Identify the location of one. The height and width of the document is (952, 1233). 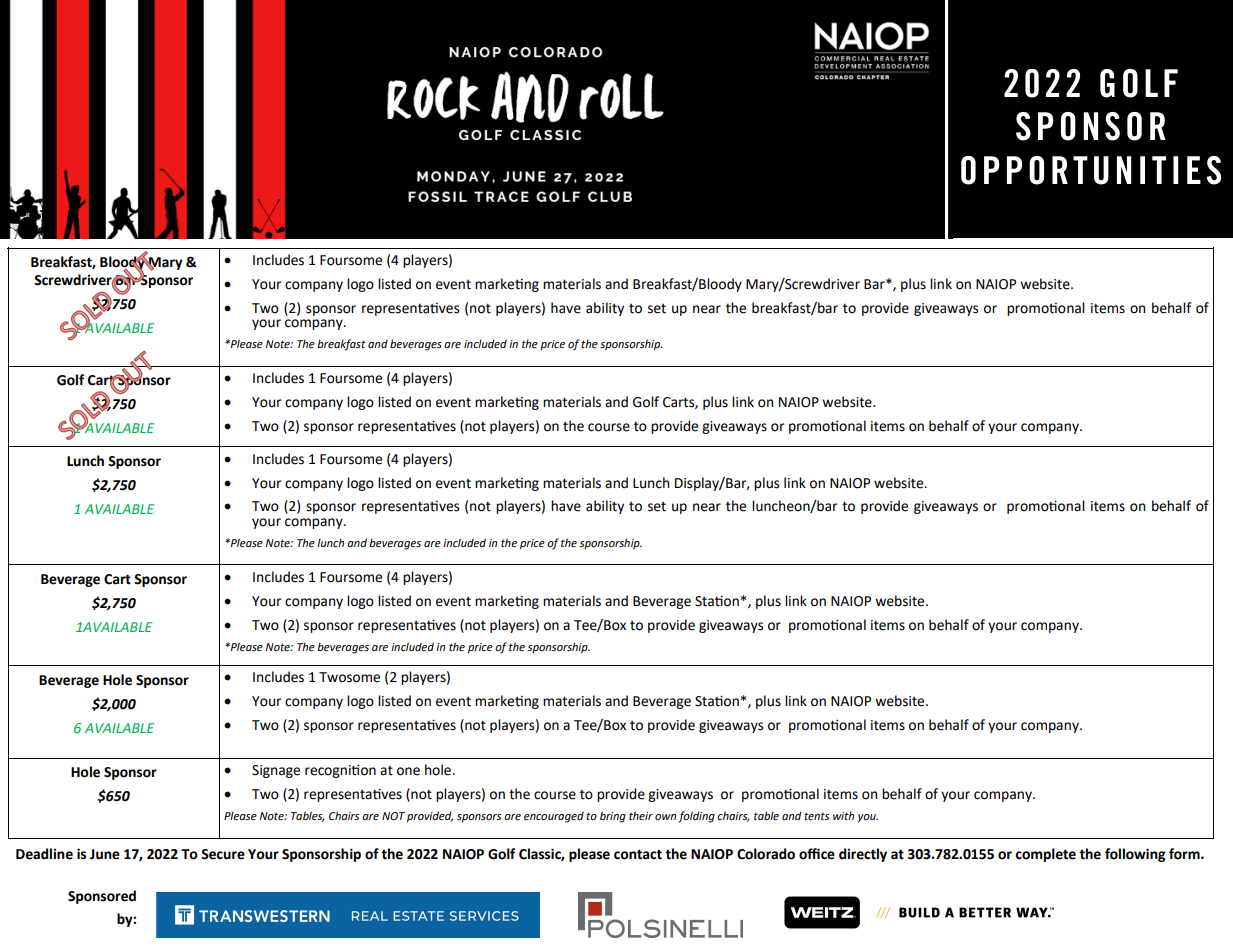
(408, 771).
